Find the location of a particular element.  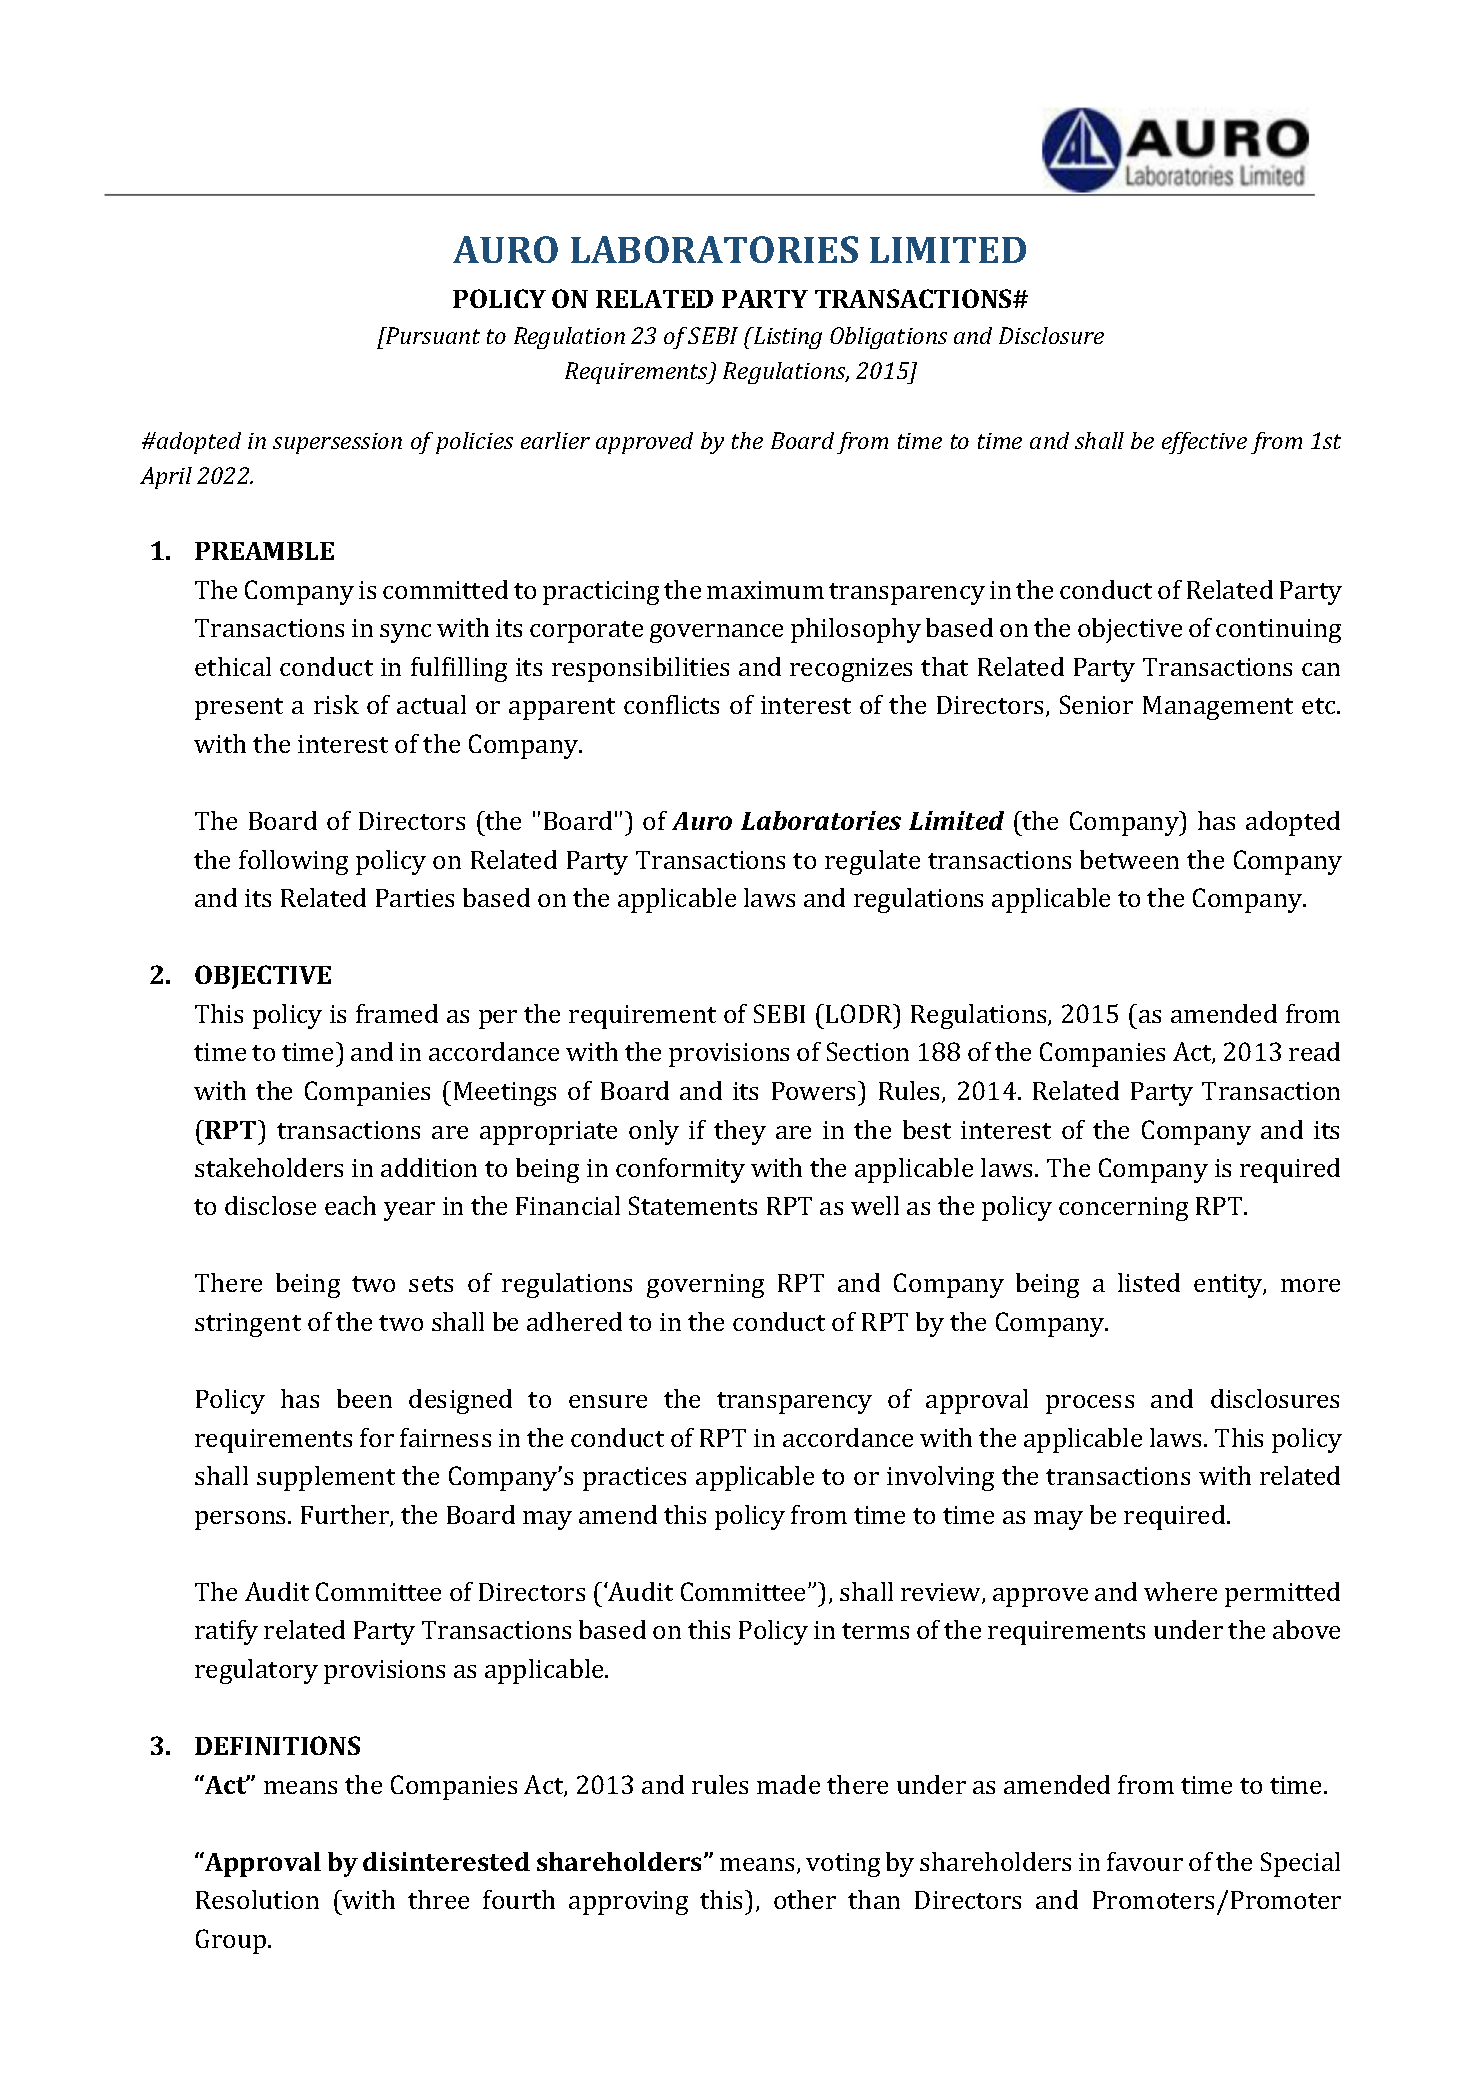

Resolution is located at coordinates (257, 1899).
